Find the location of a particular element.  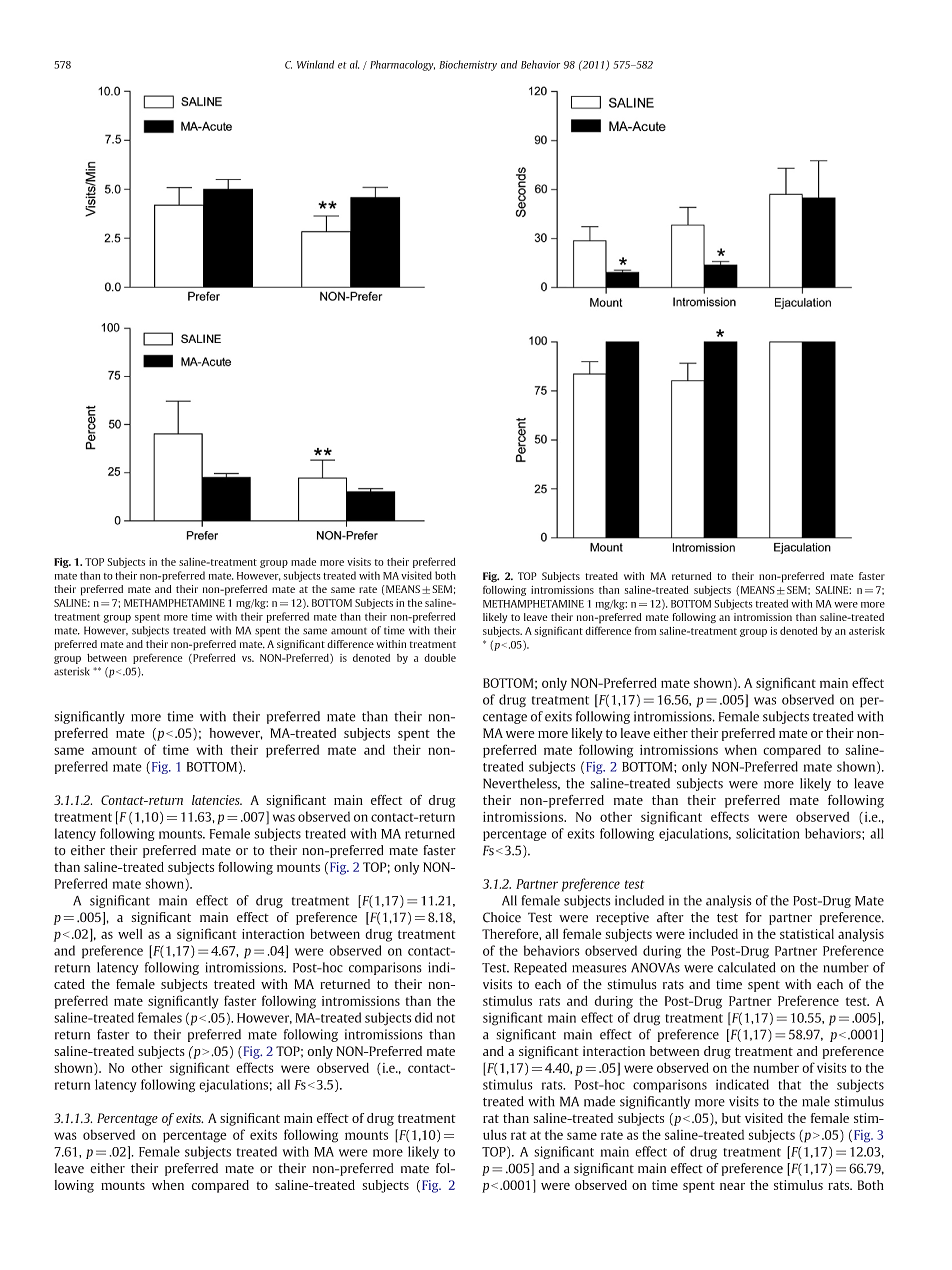

solicitation is located at coordinates (768, 833).
